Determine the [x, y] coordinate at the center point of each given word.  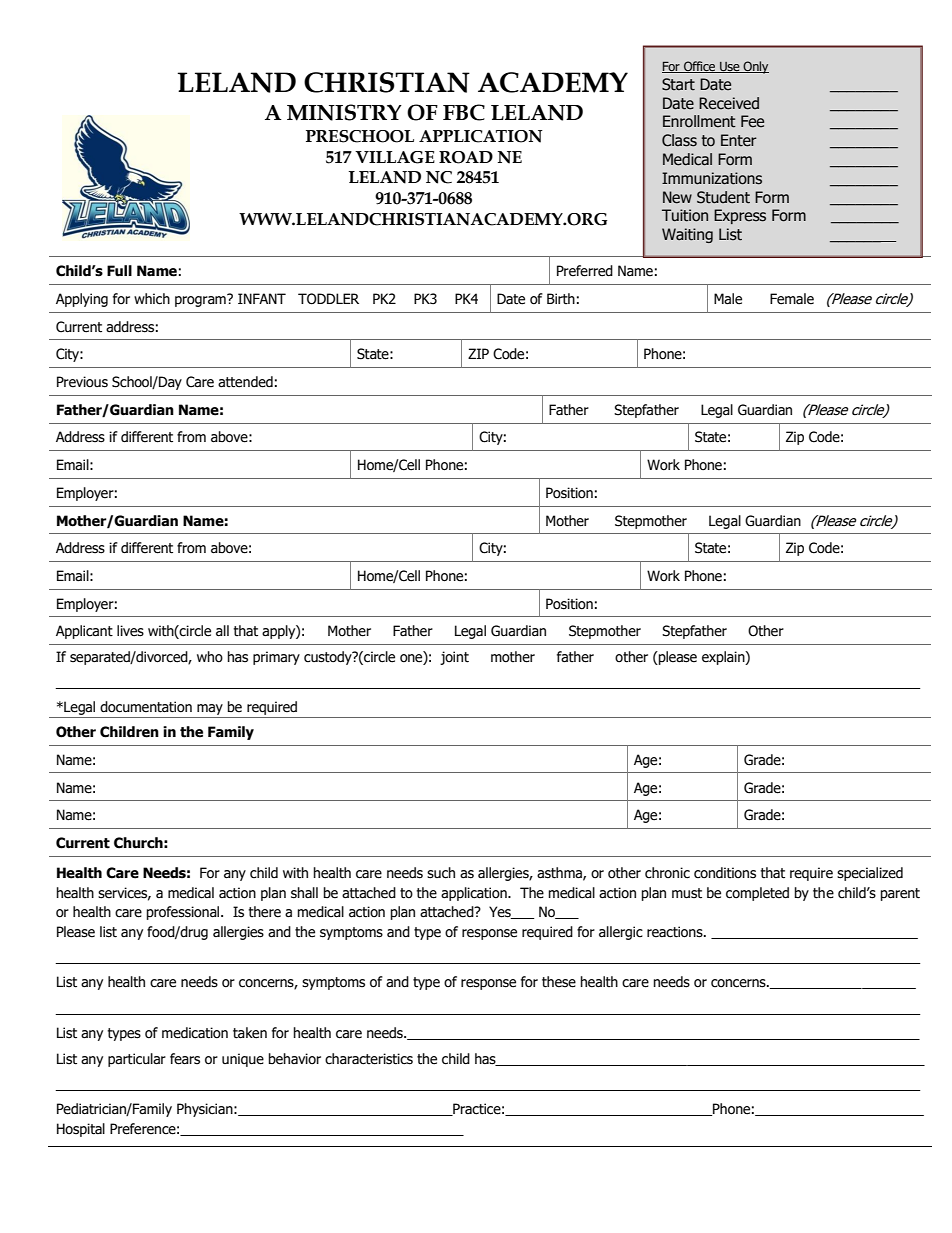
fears [185, 1059]
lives [130, 631]
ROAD [466, 157]
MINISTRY [344, 112]
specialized [870, 874]
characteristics [369, 1059]
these [559, 982]
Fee [752, 121]
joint [454, 658]
